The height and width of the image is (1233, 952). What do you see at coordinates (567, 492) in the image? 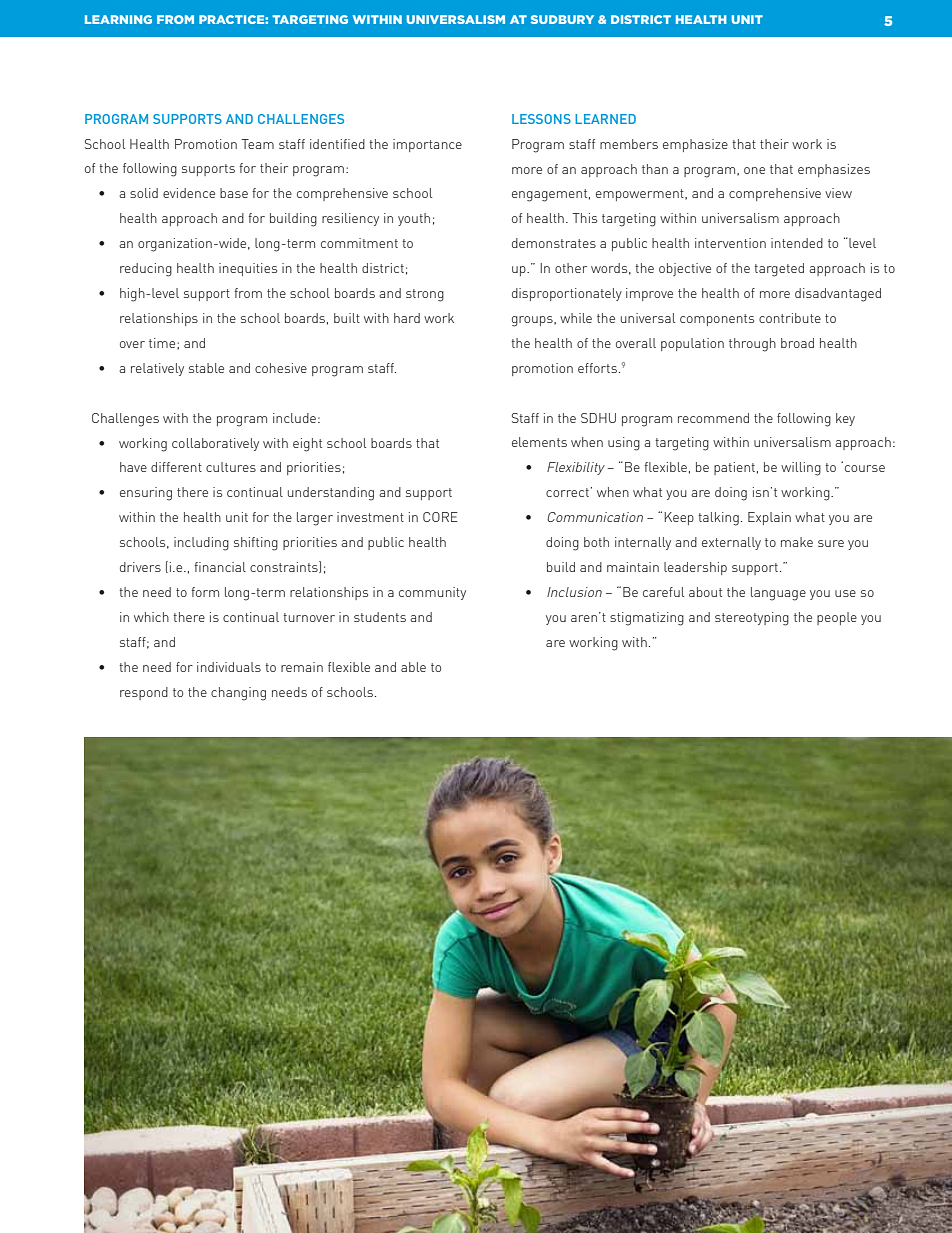
I see `correct` at bounding box center [567, 492].
